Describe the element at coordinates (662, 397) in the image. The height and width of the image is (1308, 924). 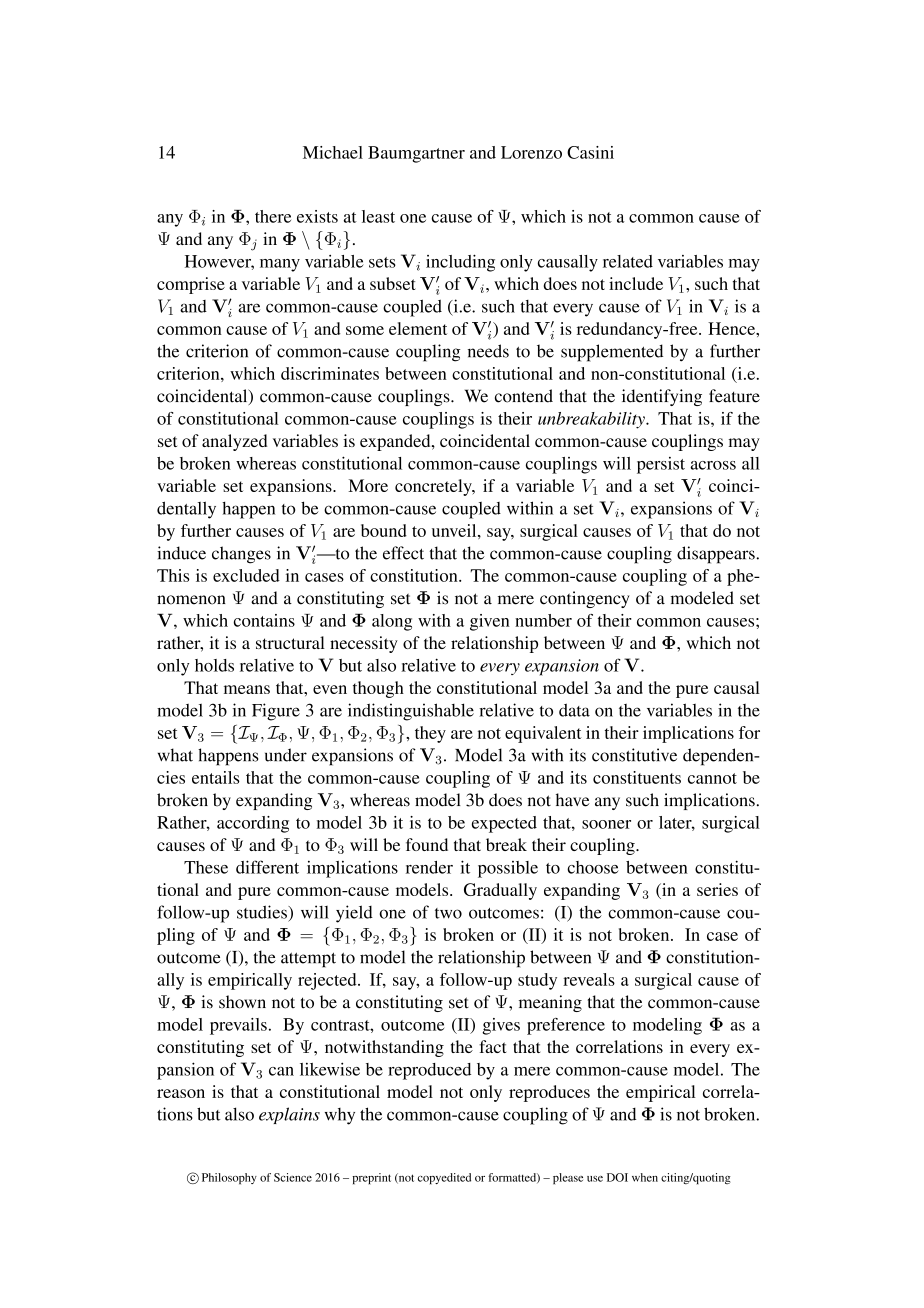
I see `identifying` at that location.
